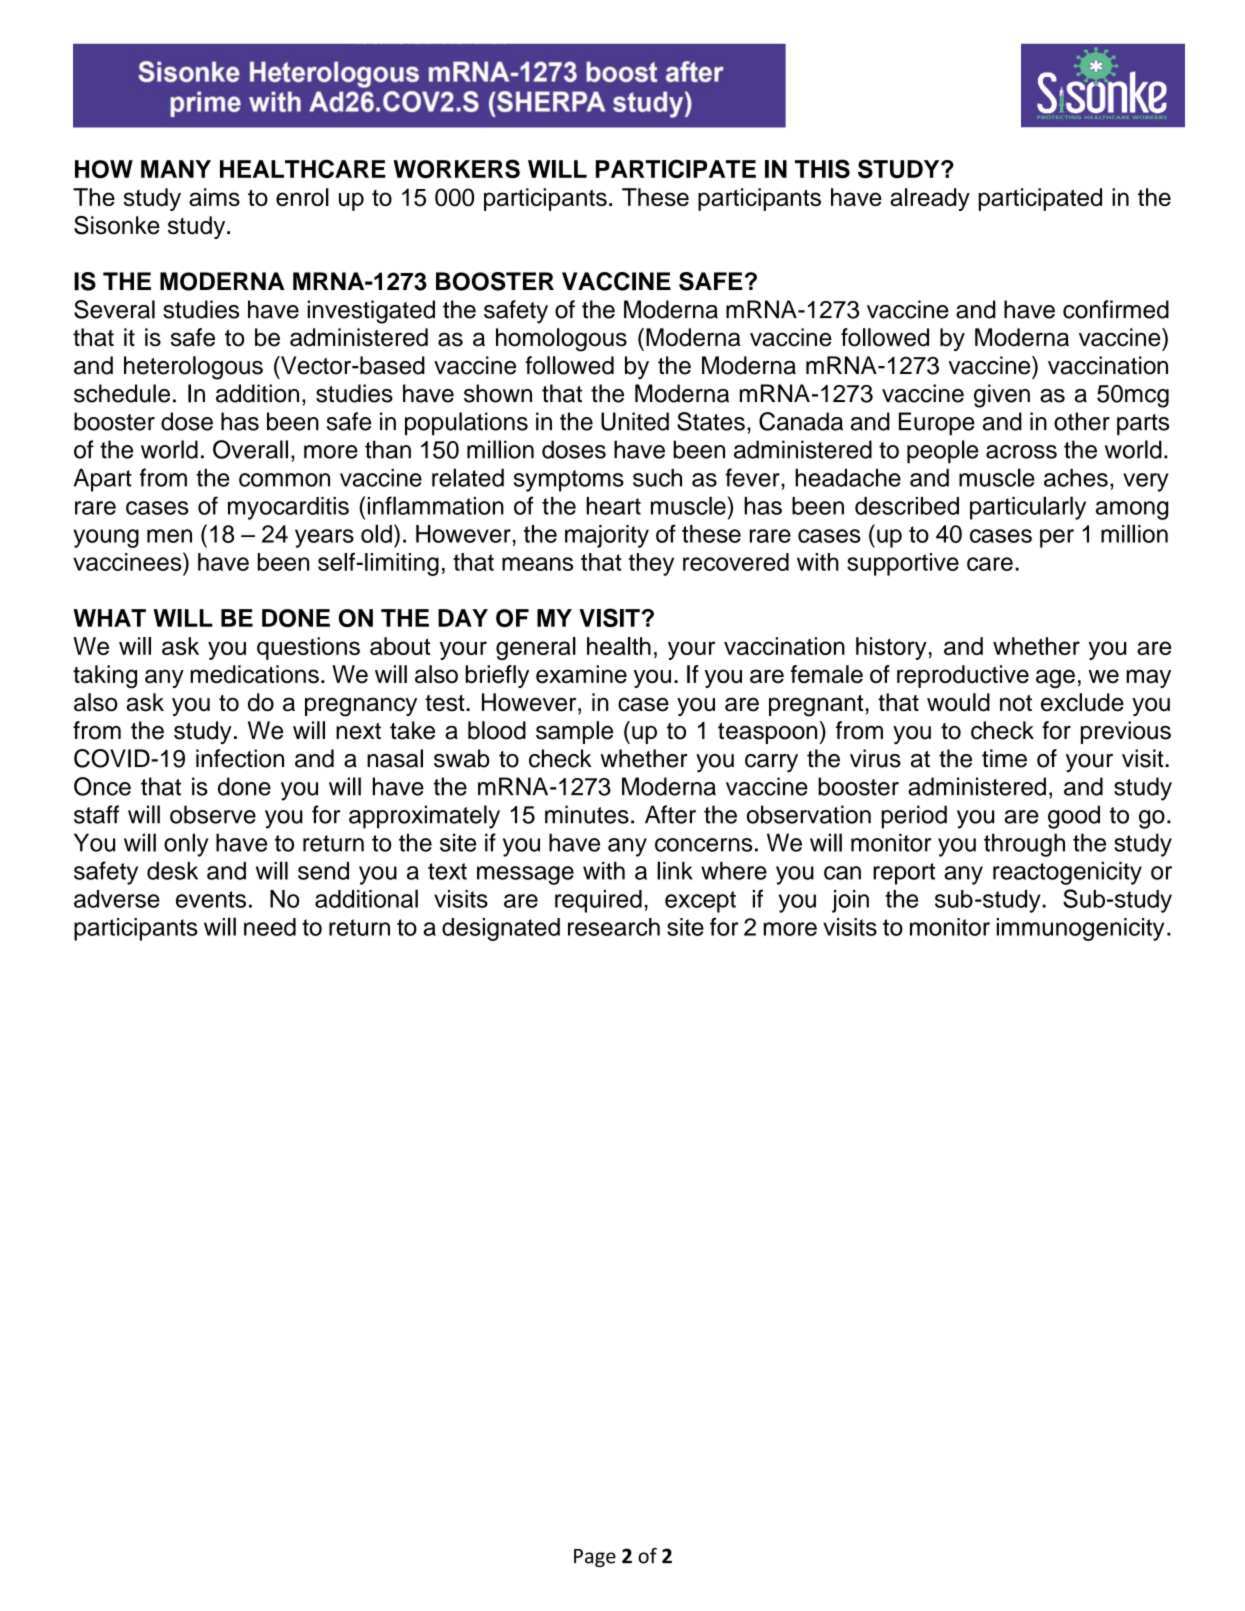 The height and width of the page is (1611, 1245). I want to click on only, so click(186, 845).
